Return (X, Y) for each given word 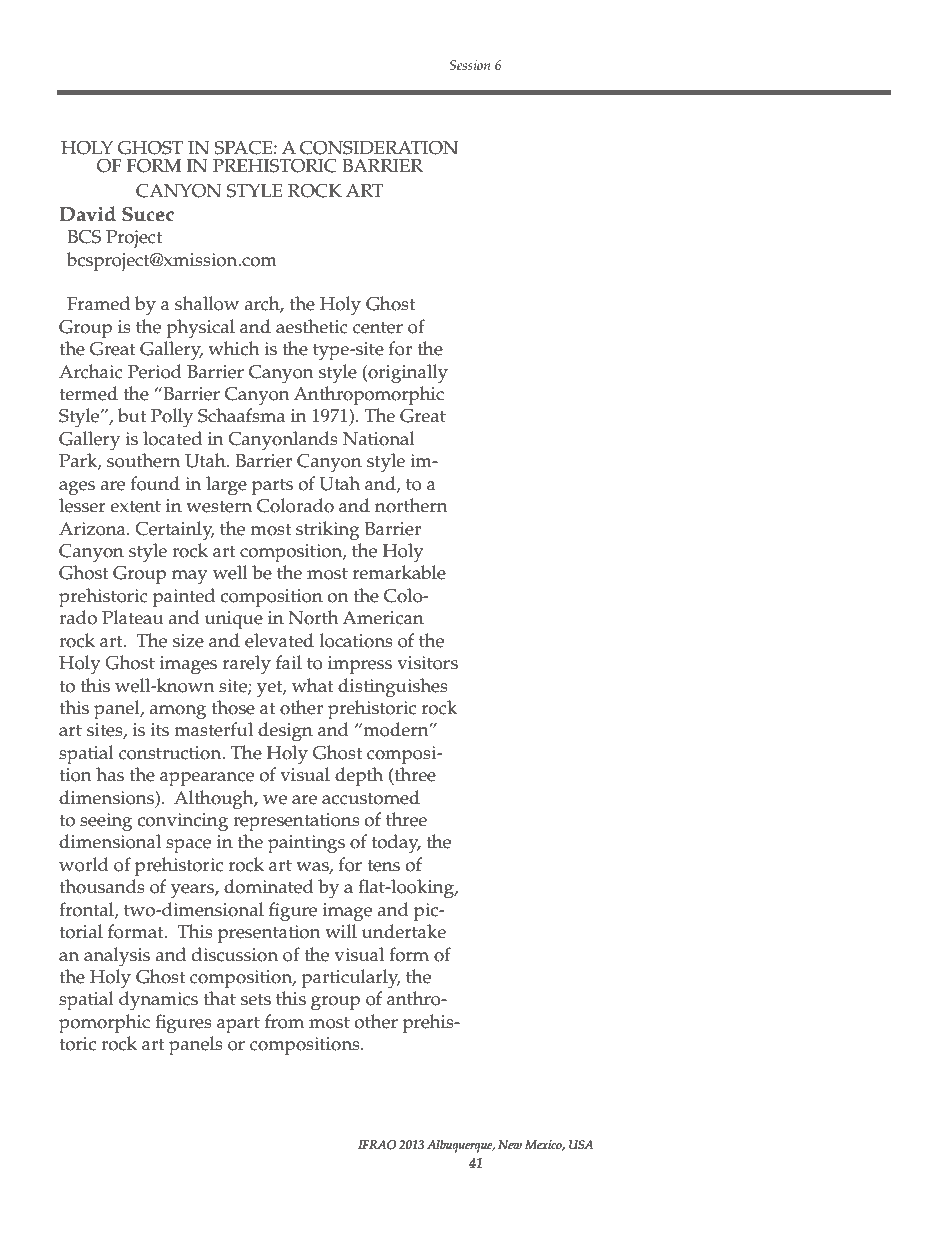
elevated (279, 640)
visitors (427, 663)
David (87, 214)
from (284, 1021)
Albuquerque (461, 1146)
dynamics (158, 1001)
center (378, 327)
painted (184, 598)
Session (469, 65)
